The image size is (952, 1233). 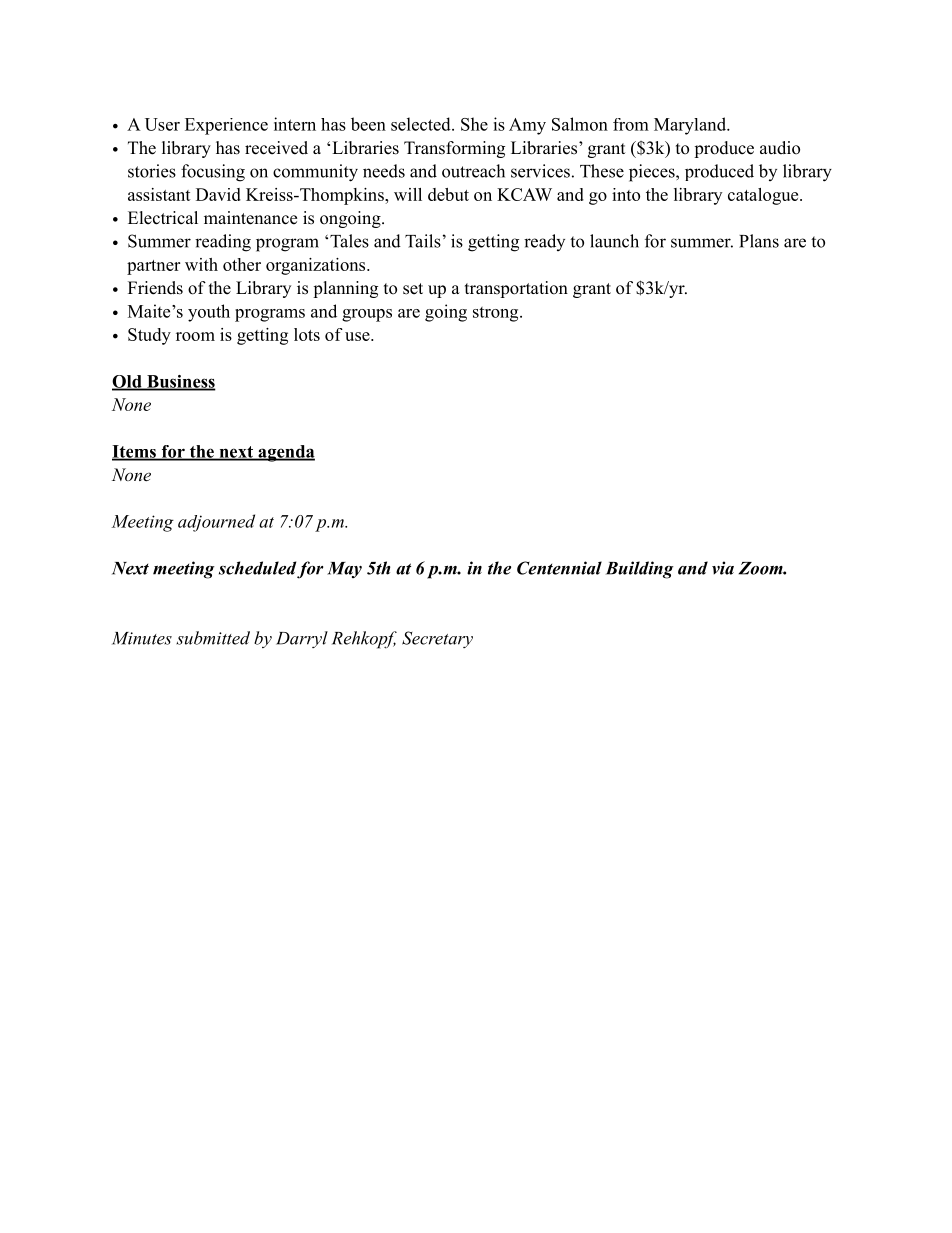 I want to click on reading, so click(x=223, y=243).
